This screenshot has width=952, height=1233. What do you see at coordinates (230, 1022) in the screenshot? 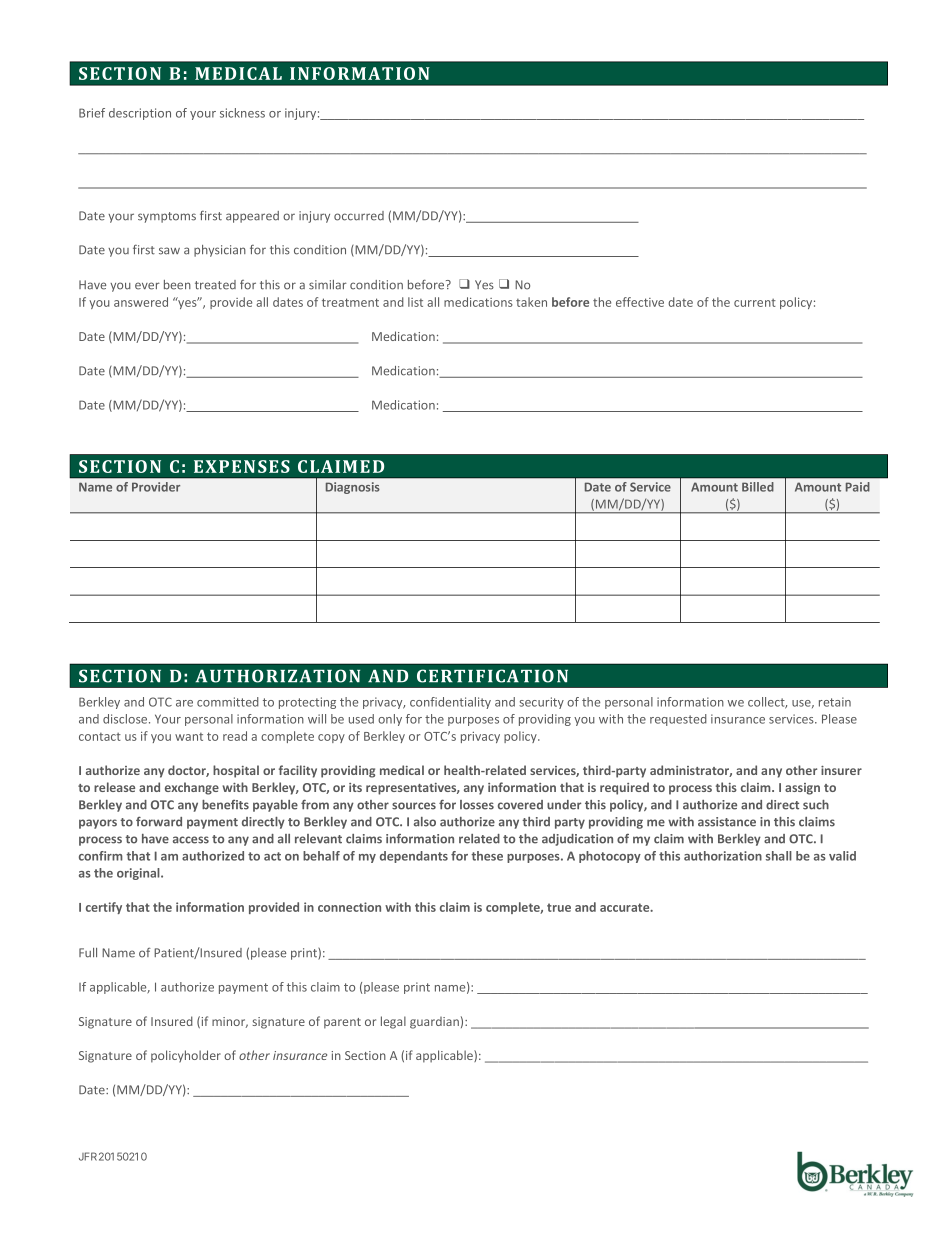
I see `minor` at bounding box center [230, 1022].
